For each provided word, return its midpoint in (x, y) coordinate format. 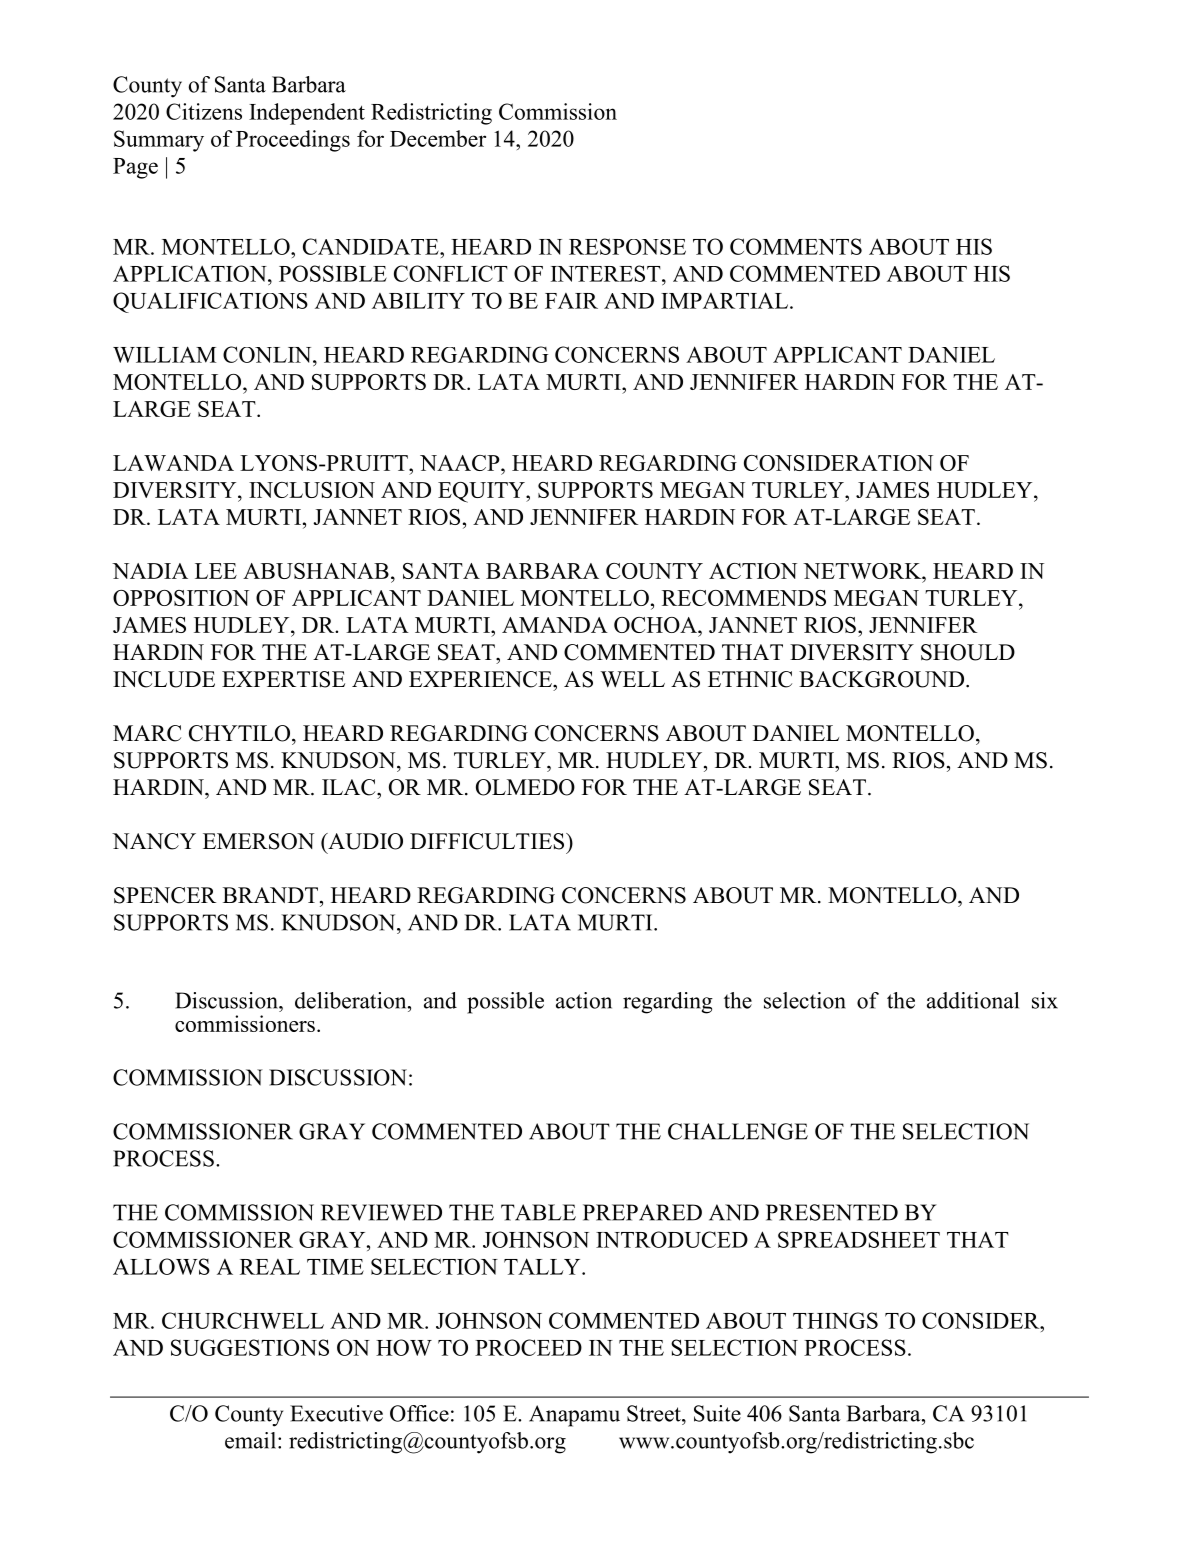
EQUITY (482, 492)
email (250, 1440)
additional (973, 1000)
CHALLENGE (738, 1131)
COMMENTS (796, 246)
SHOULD (968, 652)
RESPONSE (627, 246)
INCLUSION (312, 490)
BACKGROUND (881, 679)
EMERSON (258, 841)
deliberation (352, 1000)
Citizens (204, 111)
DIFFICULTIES (488, 841)
